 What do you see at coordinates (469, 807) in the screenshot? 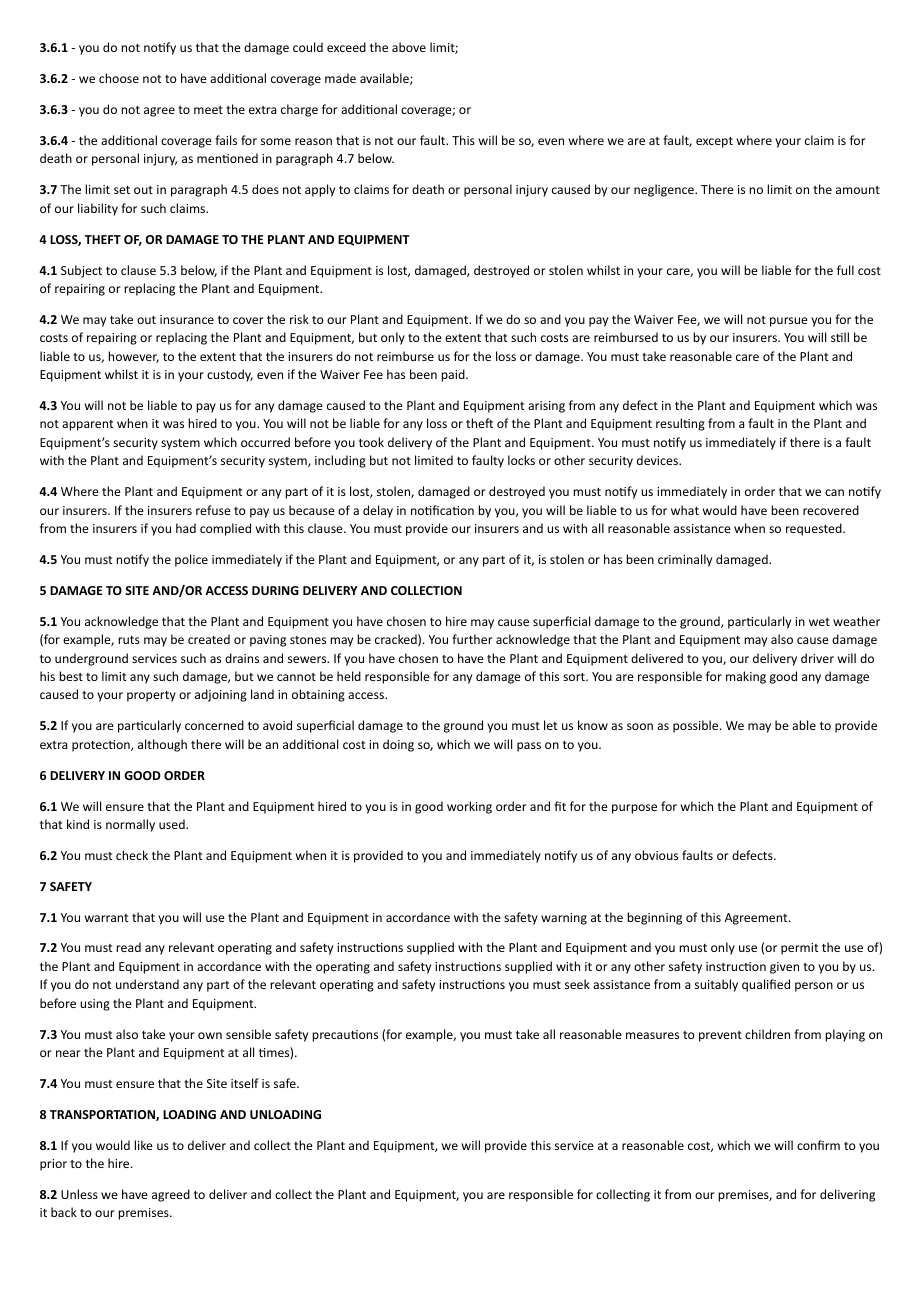
I see `working` at bounding box center [469, 807].
